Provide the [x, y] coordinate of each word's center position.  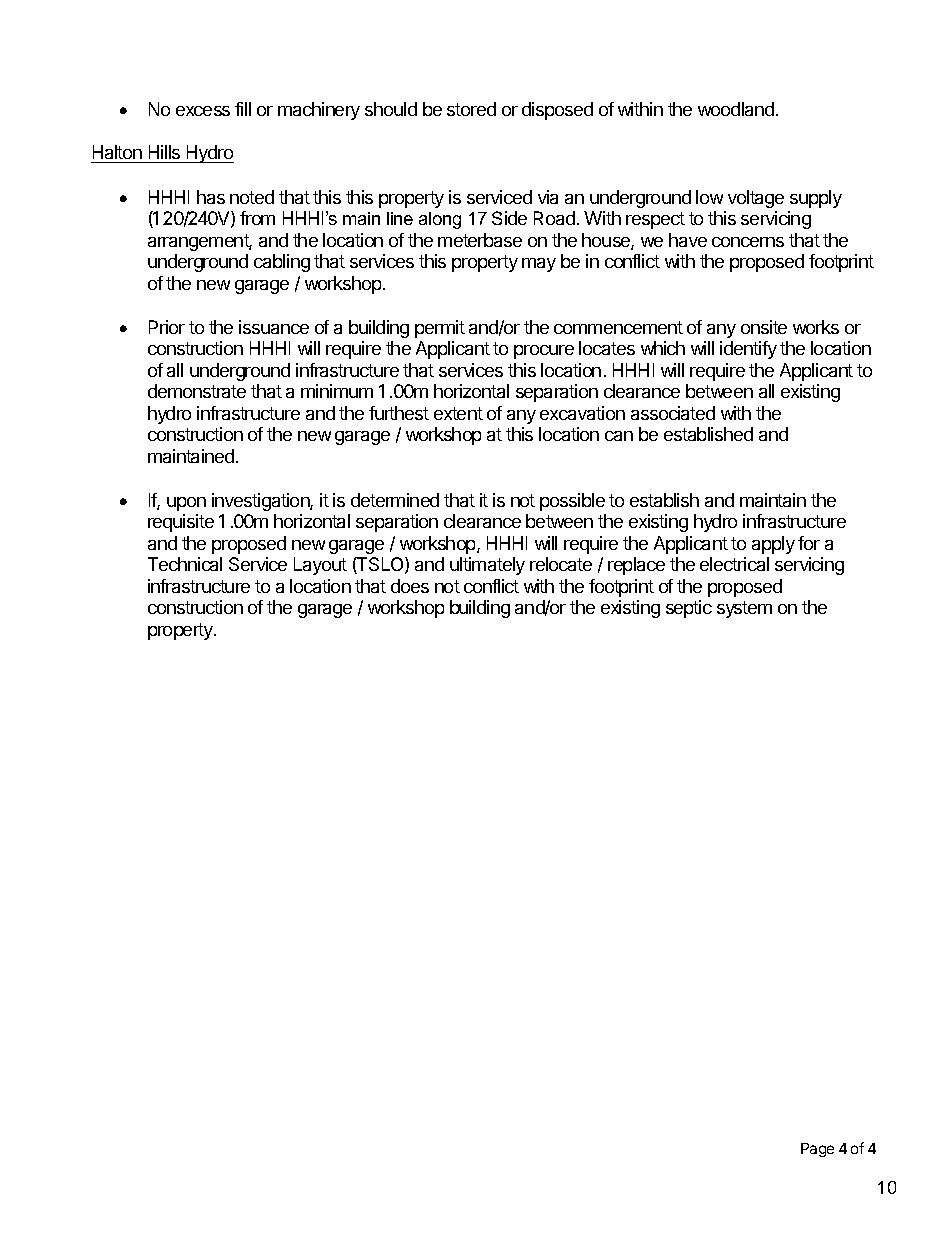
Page [817, 1150]
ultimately [487, 566]
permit [440, 329]
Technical [185, 564]
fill [243, 109]
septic [689, 609]
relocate [561, 564]
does [410, 586]
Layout [320, 566]
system [744, 609]
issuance [274, 327]
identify [748, 350]
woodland [736, 109]
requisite [181, 523]
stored [471, 109]
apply [773, 545]
